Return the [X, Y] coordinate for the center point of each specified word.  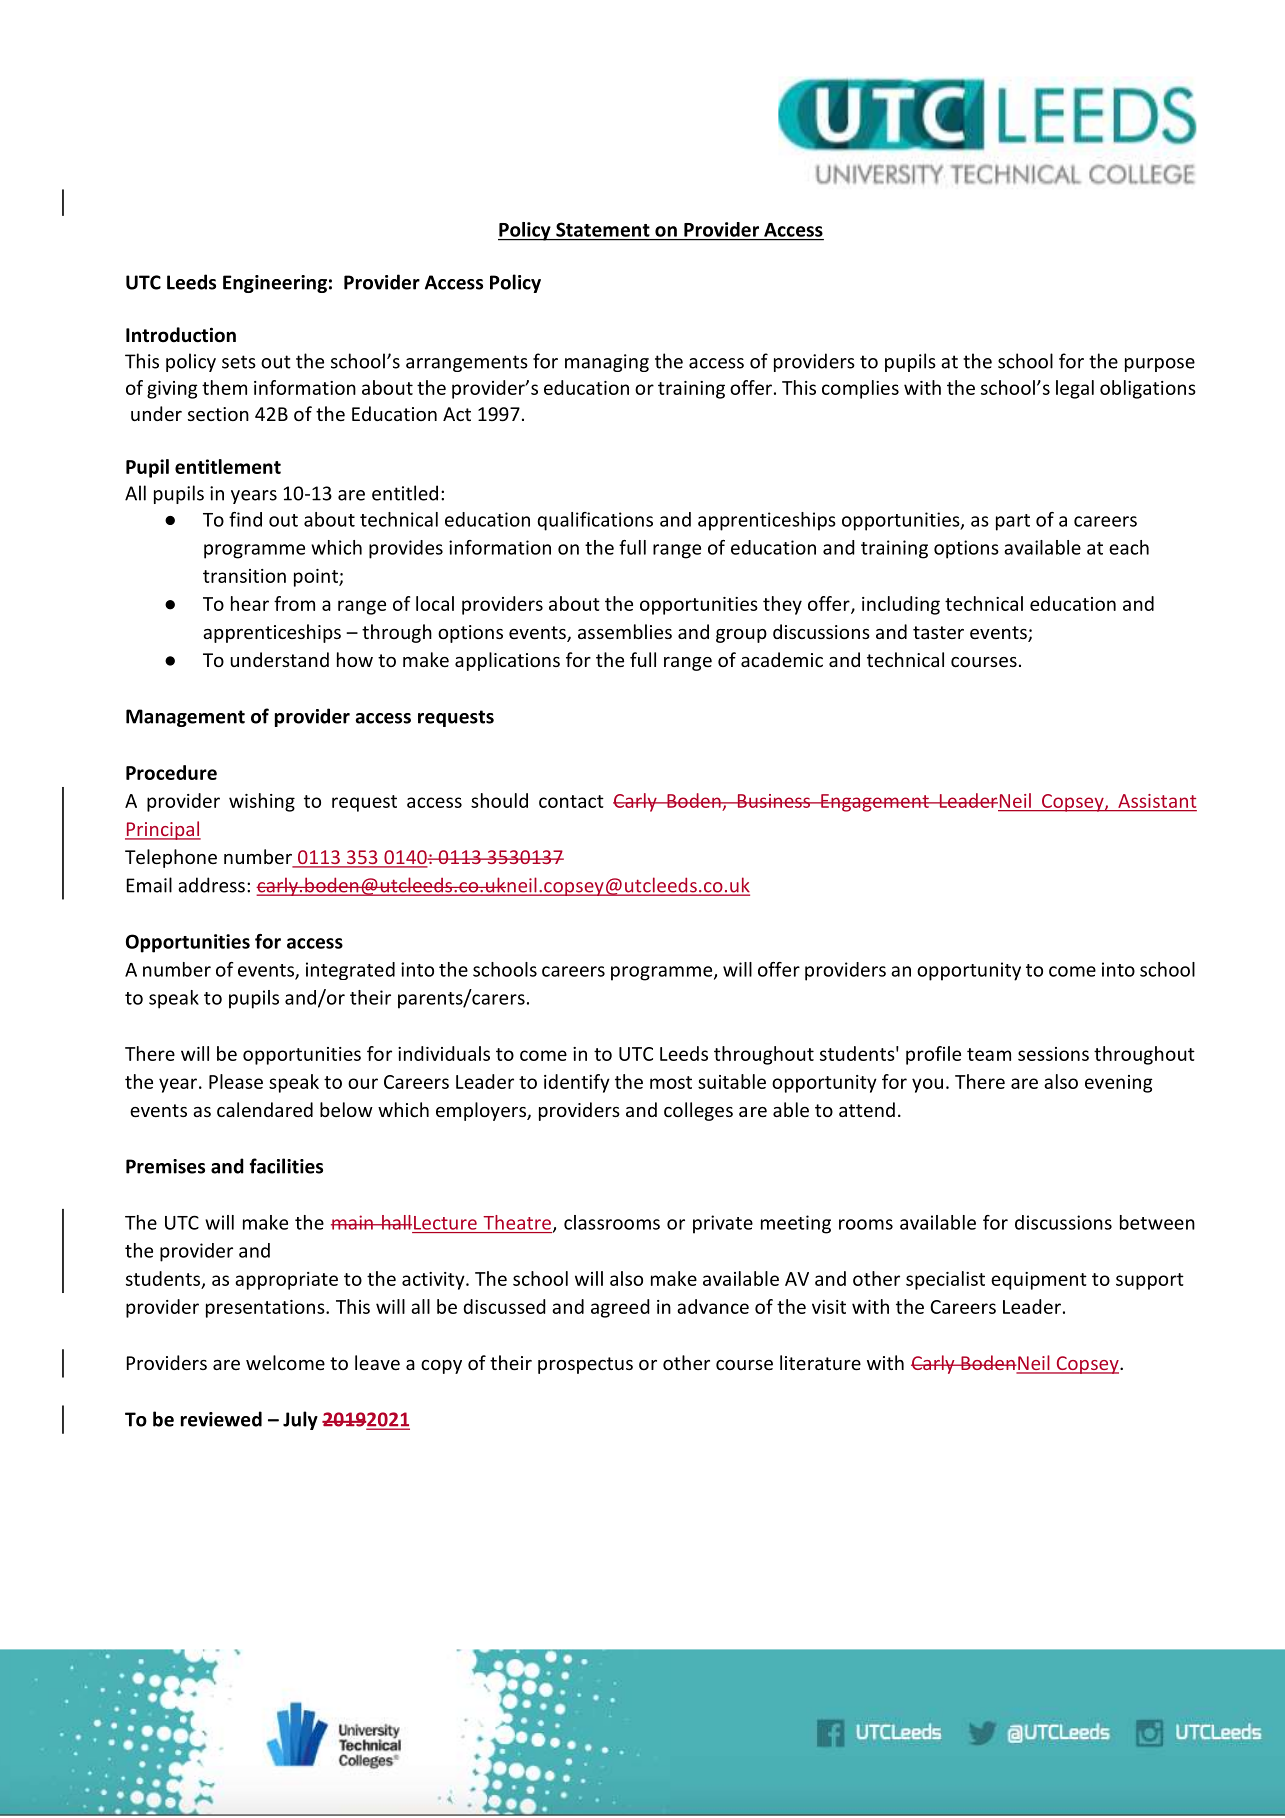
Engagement [875, 803]
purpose [1160, 365]
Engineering [275, 284]
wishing [262, 802]
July [300, 1420]
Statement [603, 230]
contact [571, 801]
